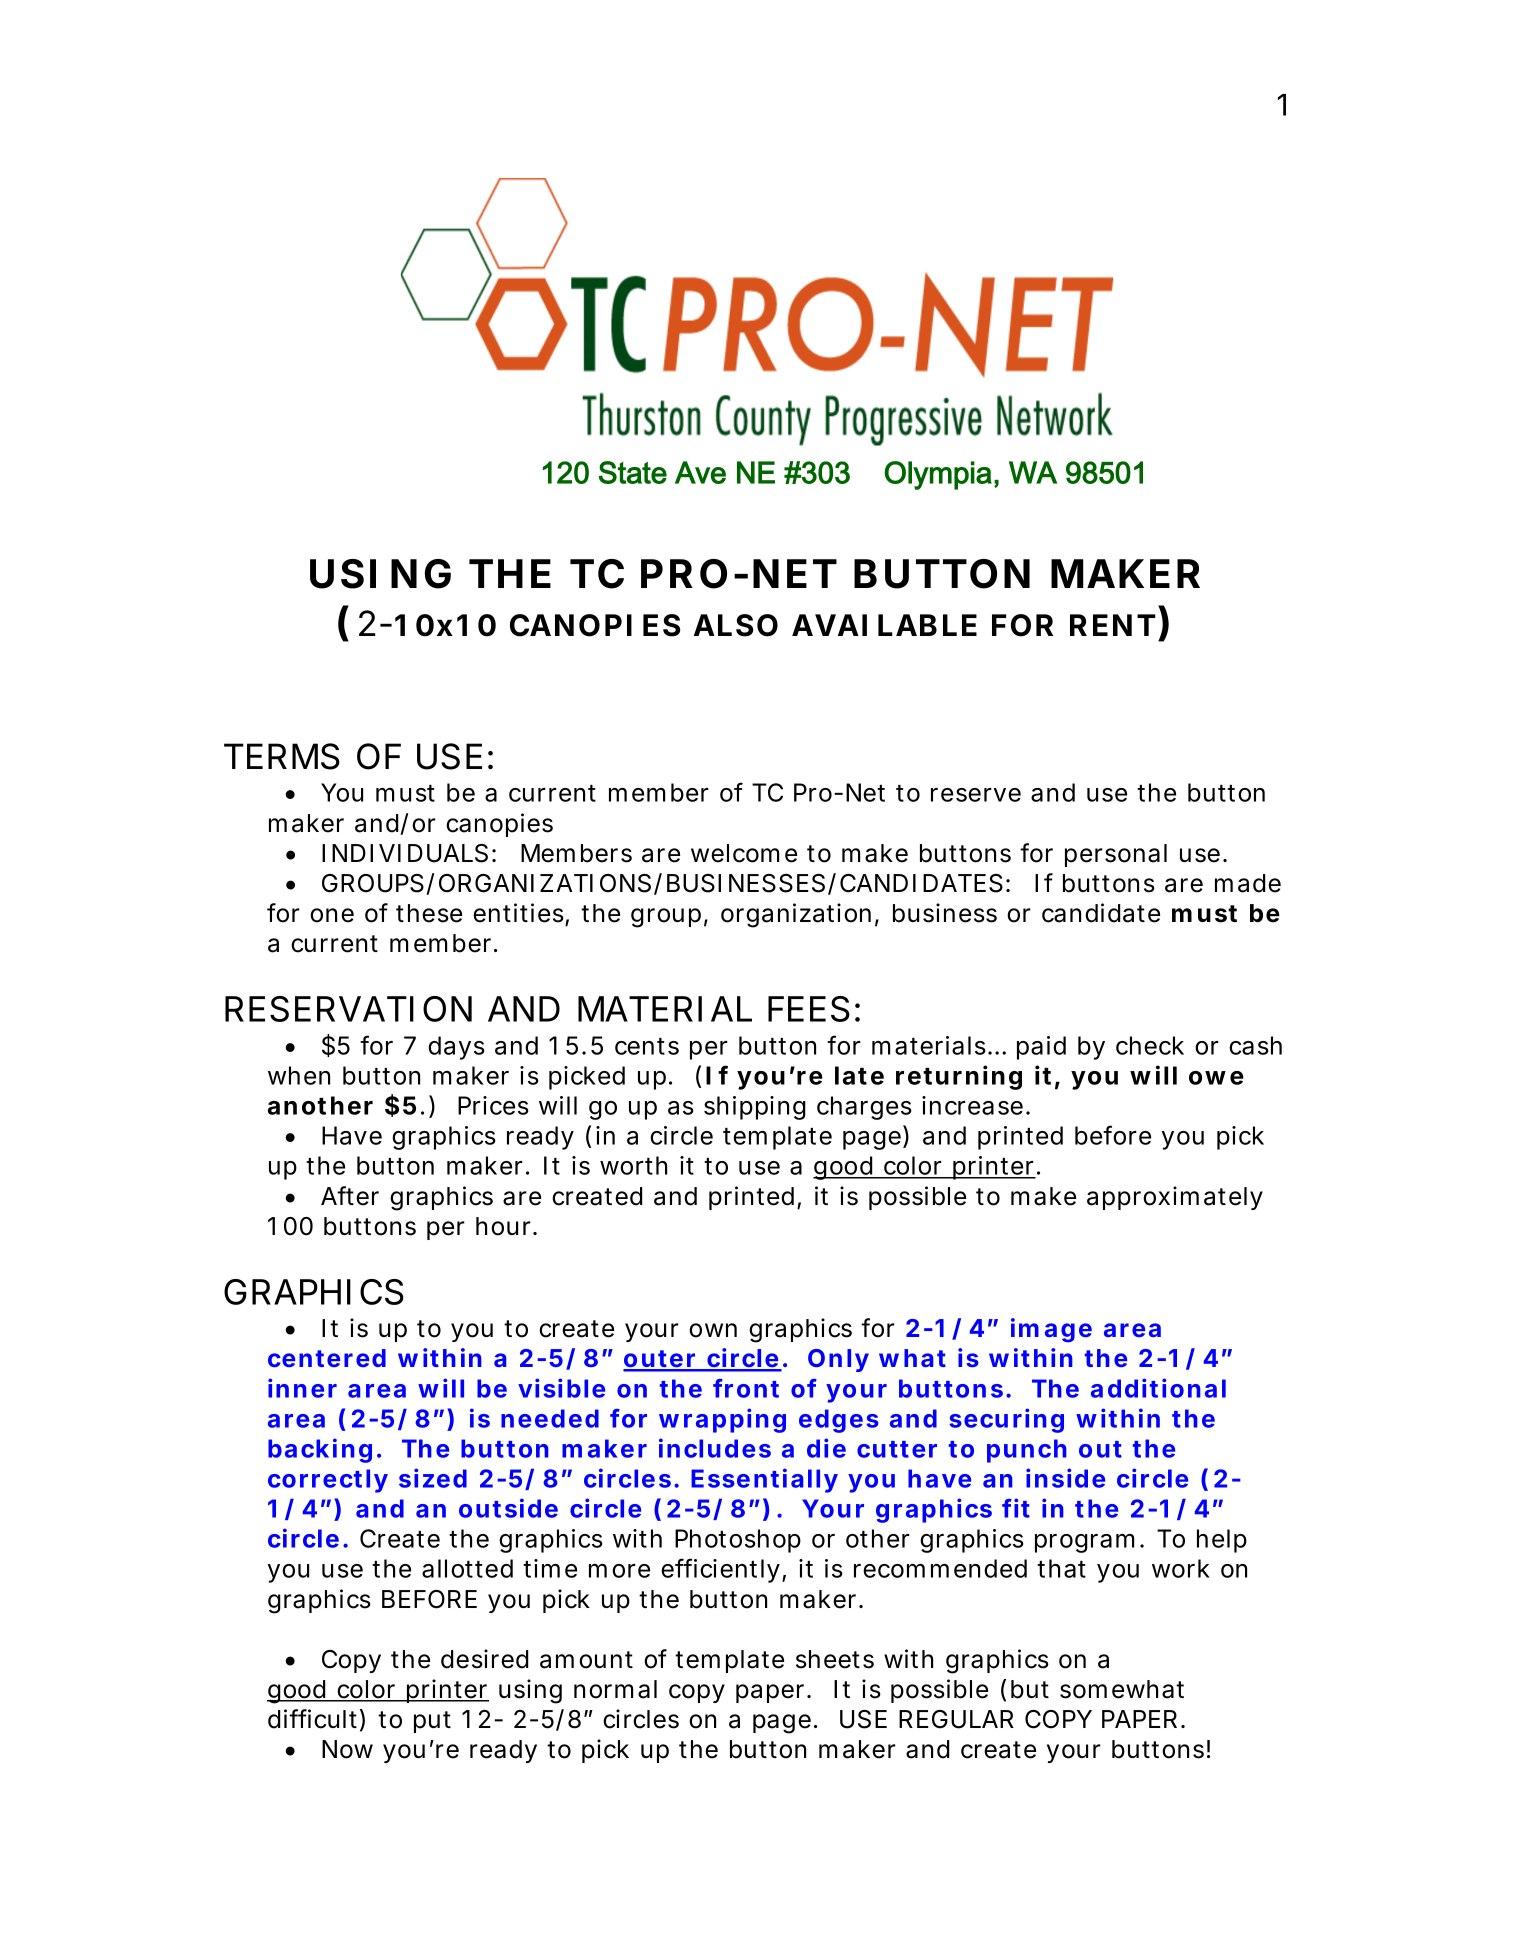 The image size is (1514, 1960). I want to click on put, so click(432, 1722).
